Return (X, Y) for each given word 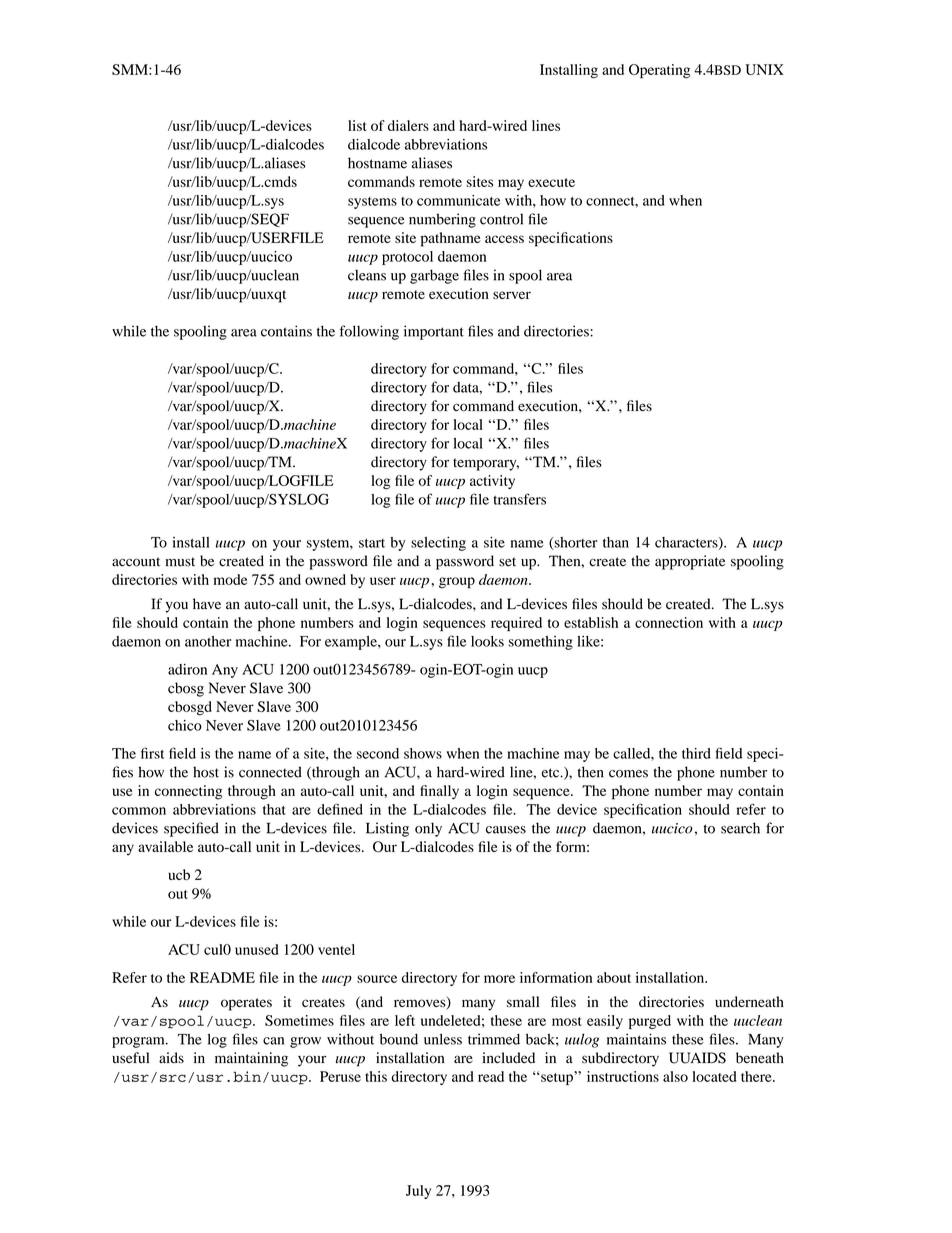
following (369, 332)
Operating (659, 71)
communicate (459, 200)
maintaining (251, 1059)
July (418, 1192)
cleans (367, 275)
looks (487, 641)
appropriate (690, 562)
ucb (179, 874)
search (740, 828)
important (434, 332)
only (428, 829)
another (208, 641)
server (512, 295)
